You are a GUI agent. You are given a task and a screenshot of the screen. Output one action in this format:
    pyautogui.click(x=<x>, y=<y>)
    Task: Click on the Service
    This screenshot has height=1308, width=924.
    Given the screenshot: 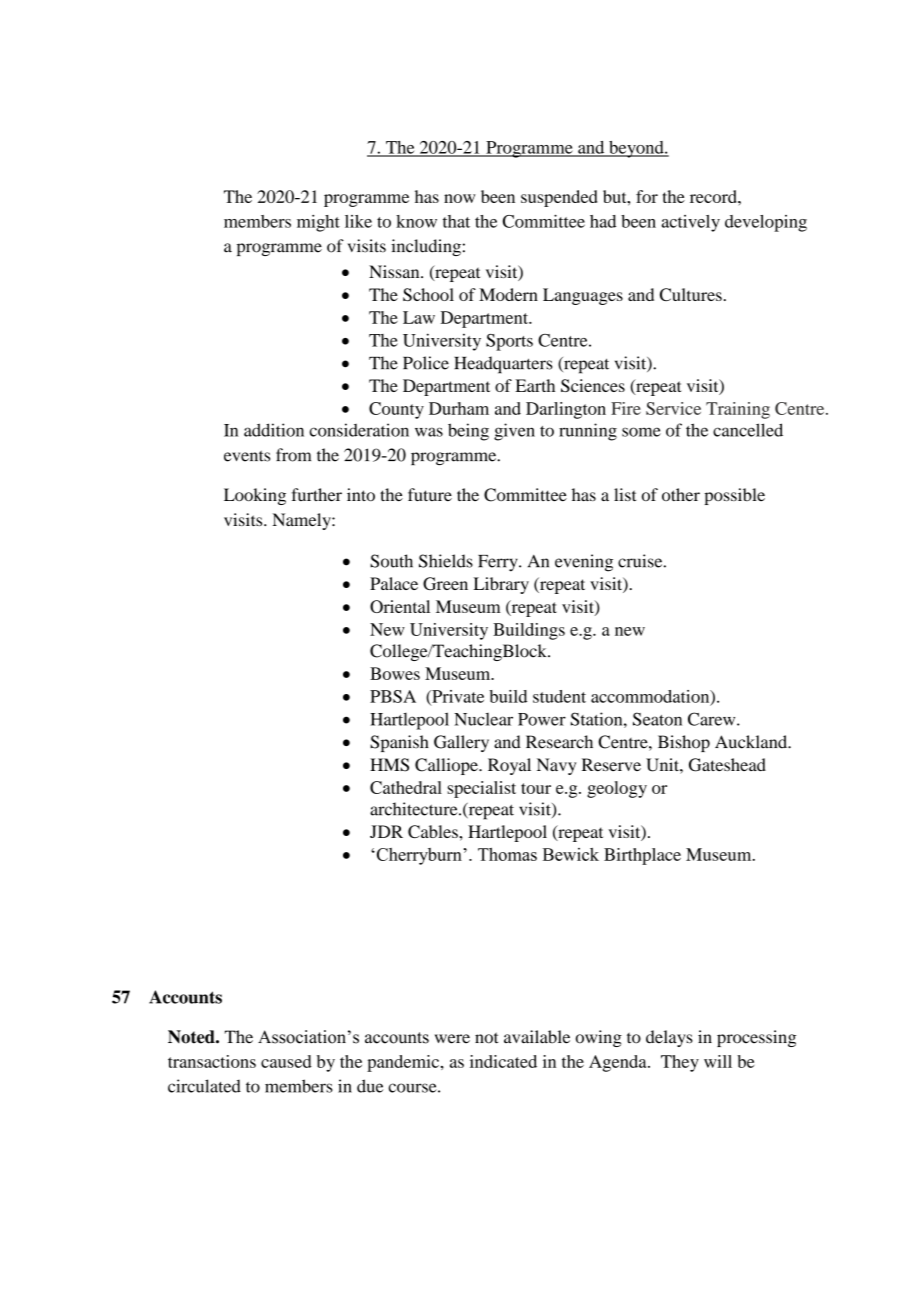 What is the action you would take?
    pyautogui.click(x=673, y=408)
